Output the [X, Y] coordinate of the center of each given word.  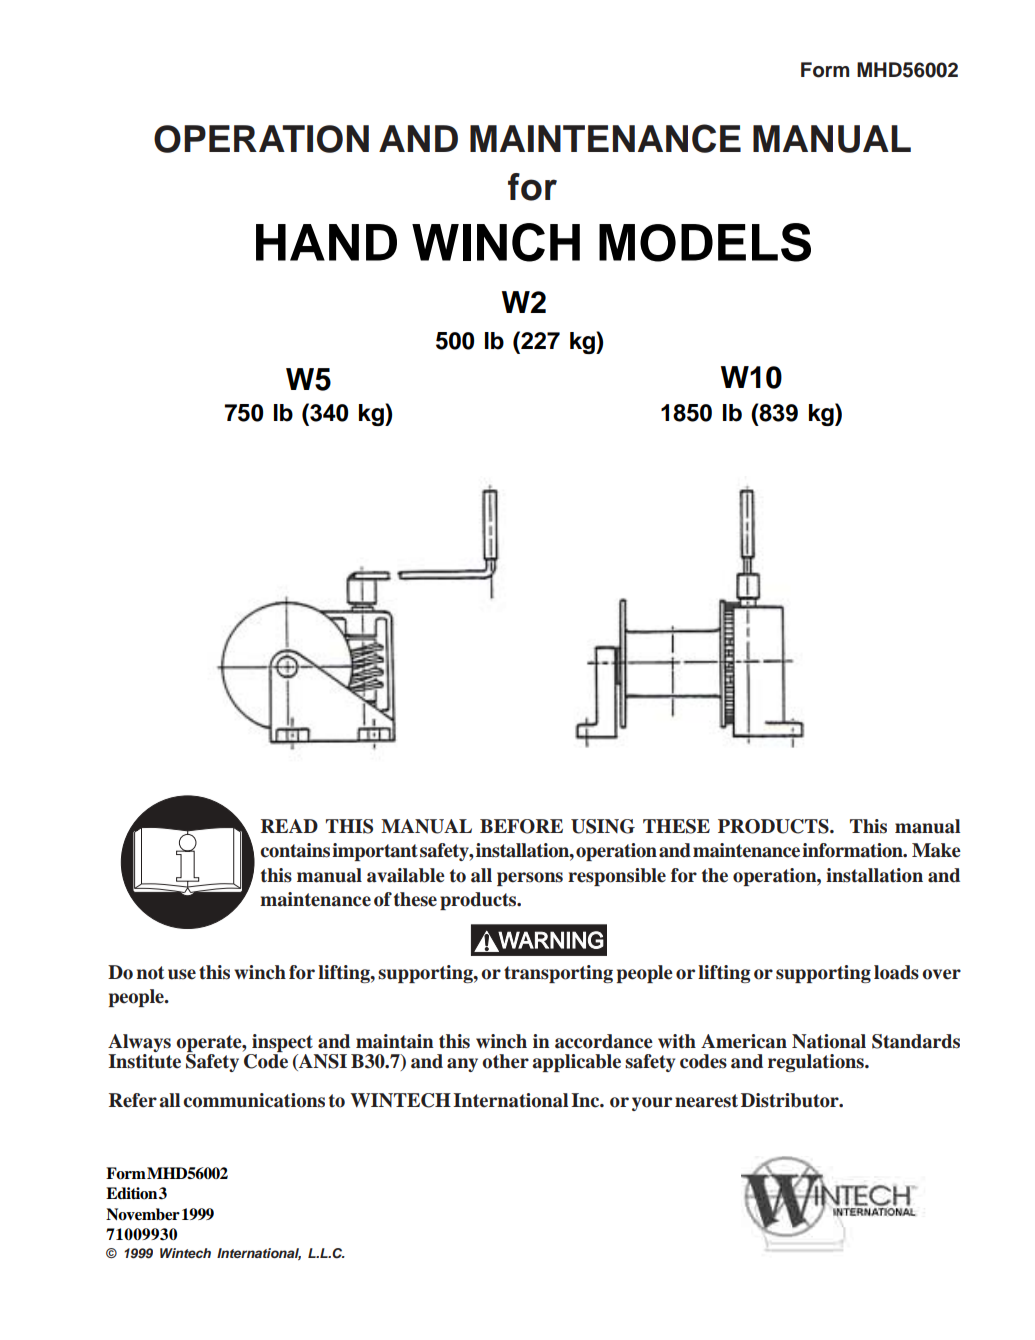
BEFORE [521, 826]
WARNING [550, 941]
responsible [617, 877]
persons [530, 879]
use [182, 974]
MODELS [705, 242]
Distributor [791, 1100]
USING [603, 826]
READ [289, 826]
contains [295, 850]
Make [936, 850]
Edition [131, 1193]
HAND [326, 242]
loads [896, 972]
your [652, 1104]
